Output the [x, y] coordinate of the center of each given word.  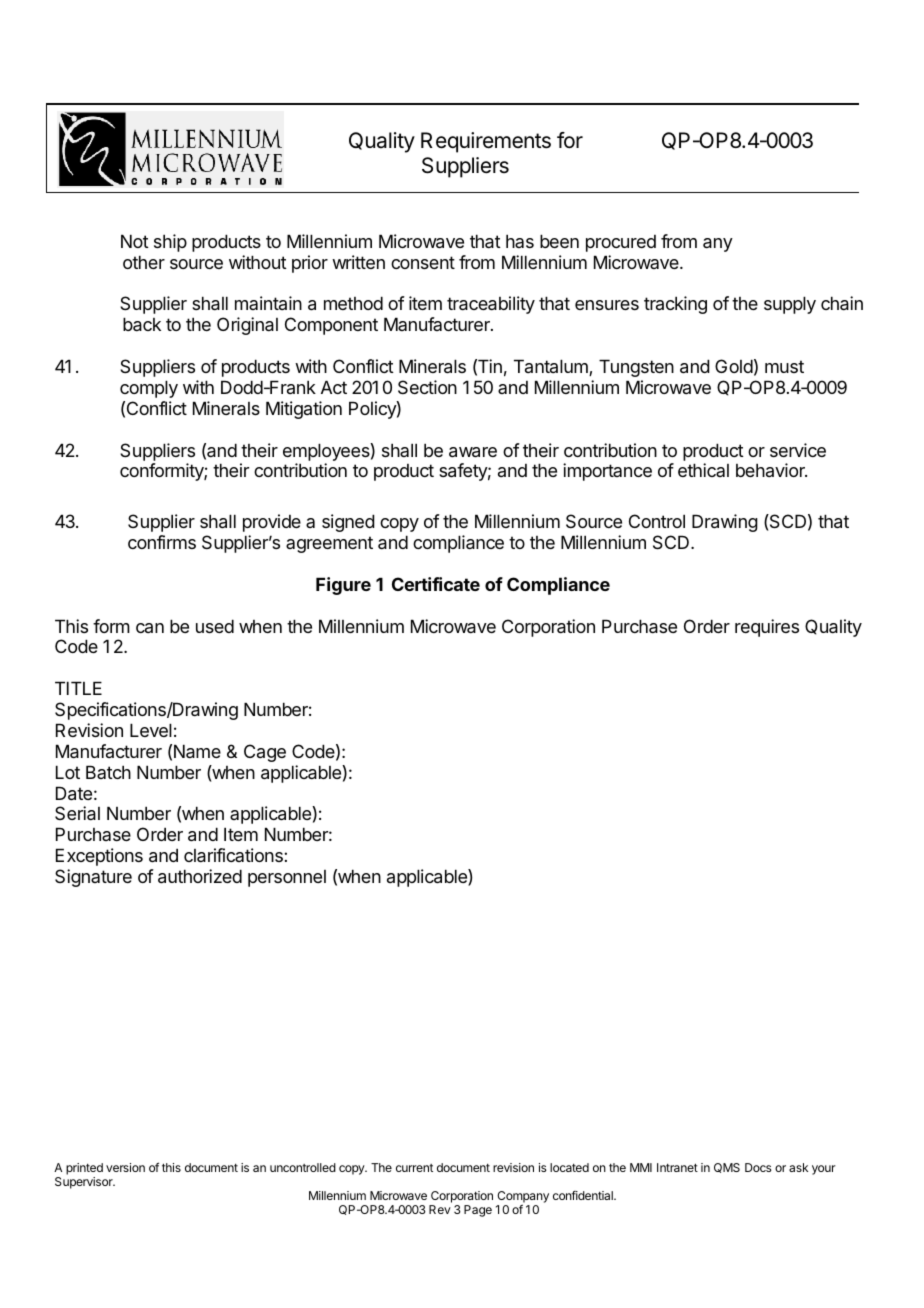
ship [170, 243]
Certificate [436, 584]
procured [621, 243]
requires [767, 628]
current [414, 1168]
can [150, 628]
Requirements [486, 142]
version [125, 1167]
